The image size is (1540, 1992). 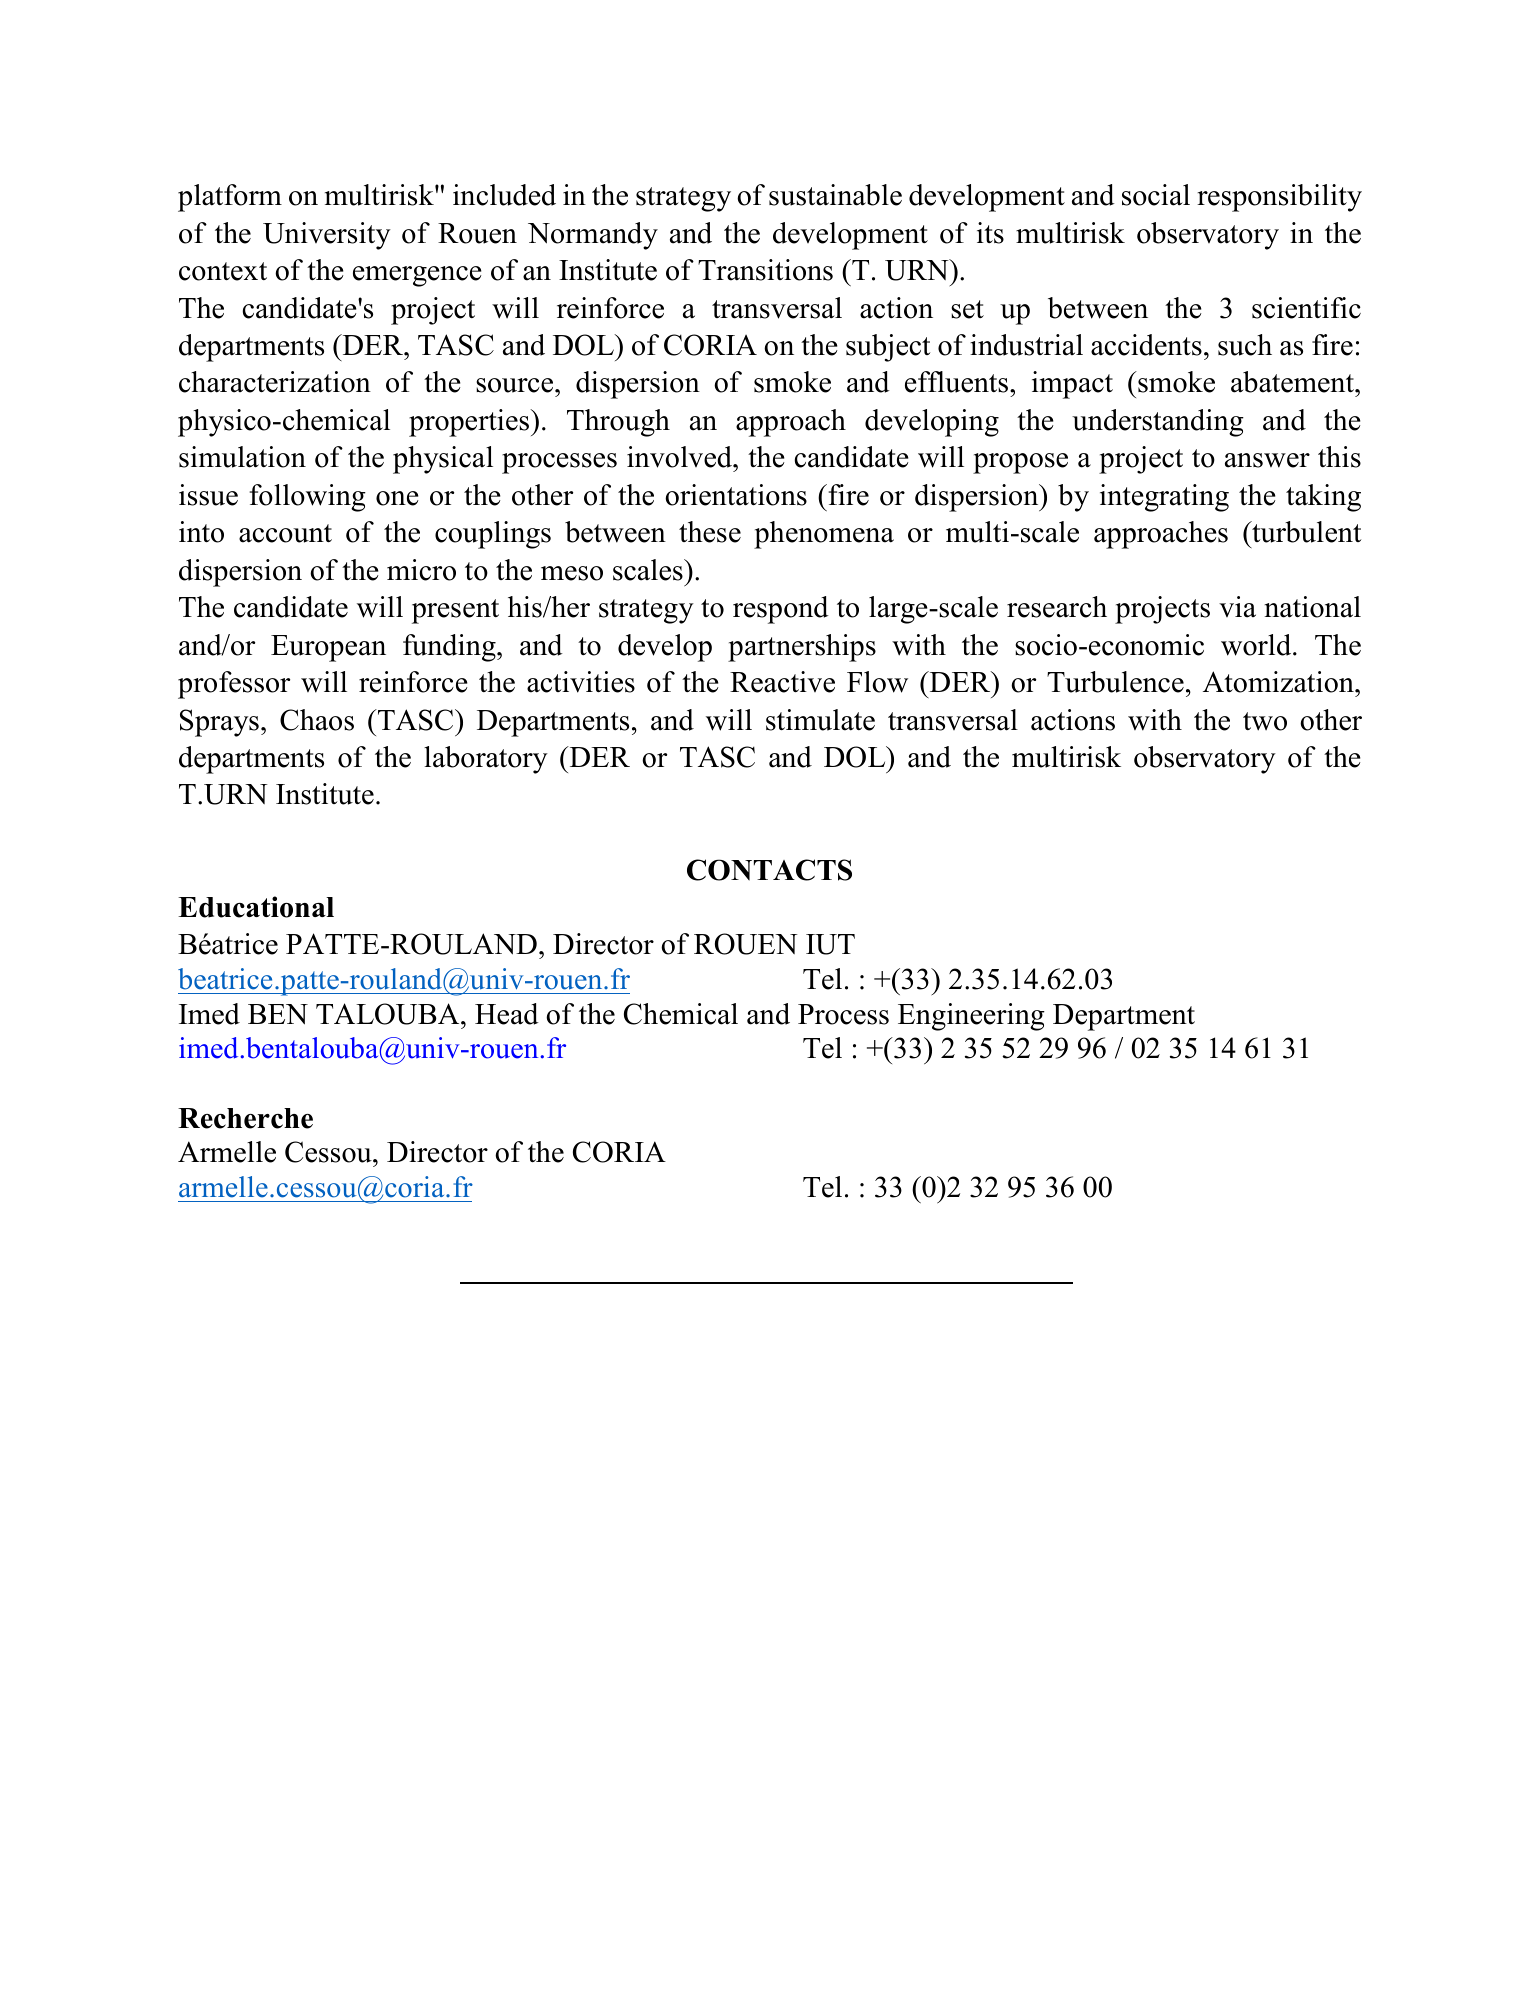 I want to click on following, so click(x=307, y=498).
